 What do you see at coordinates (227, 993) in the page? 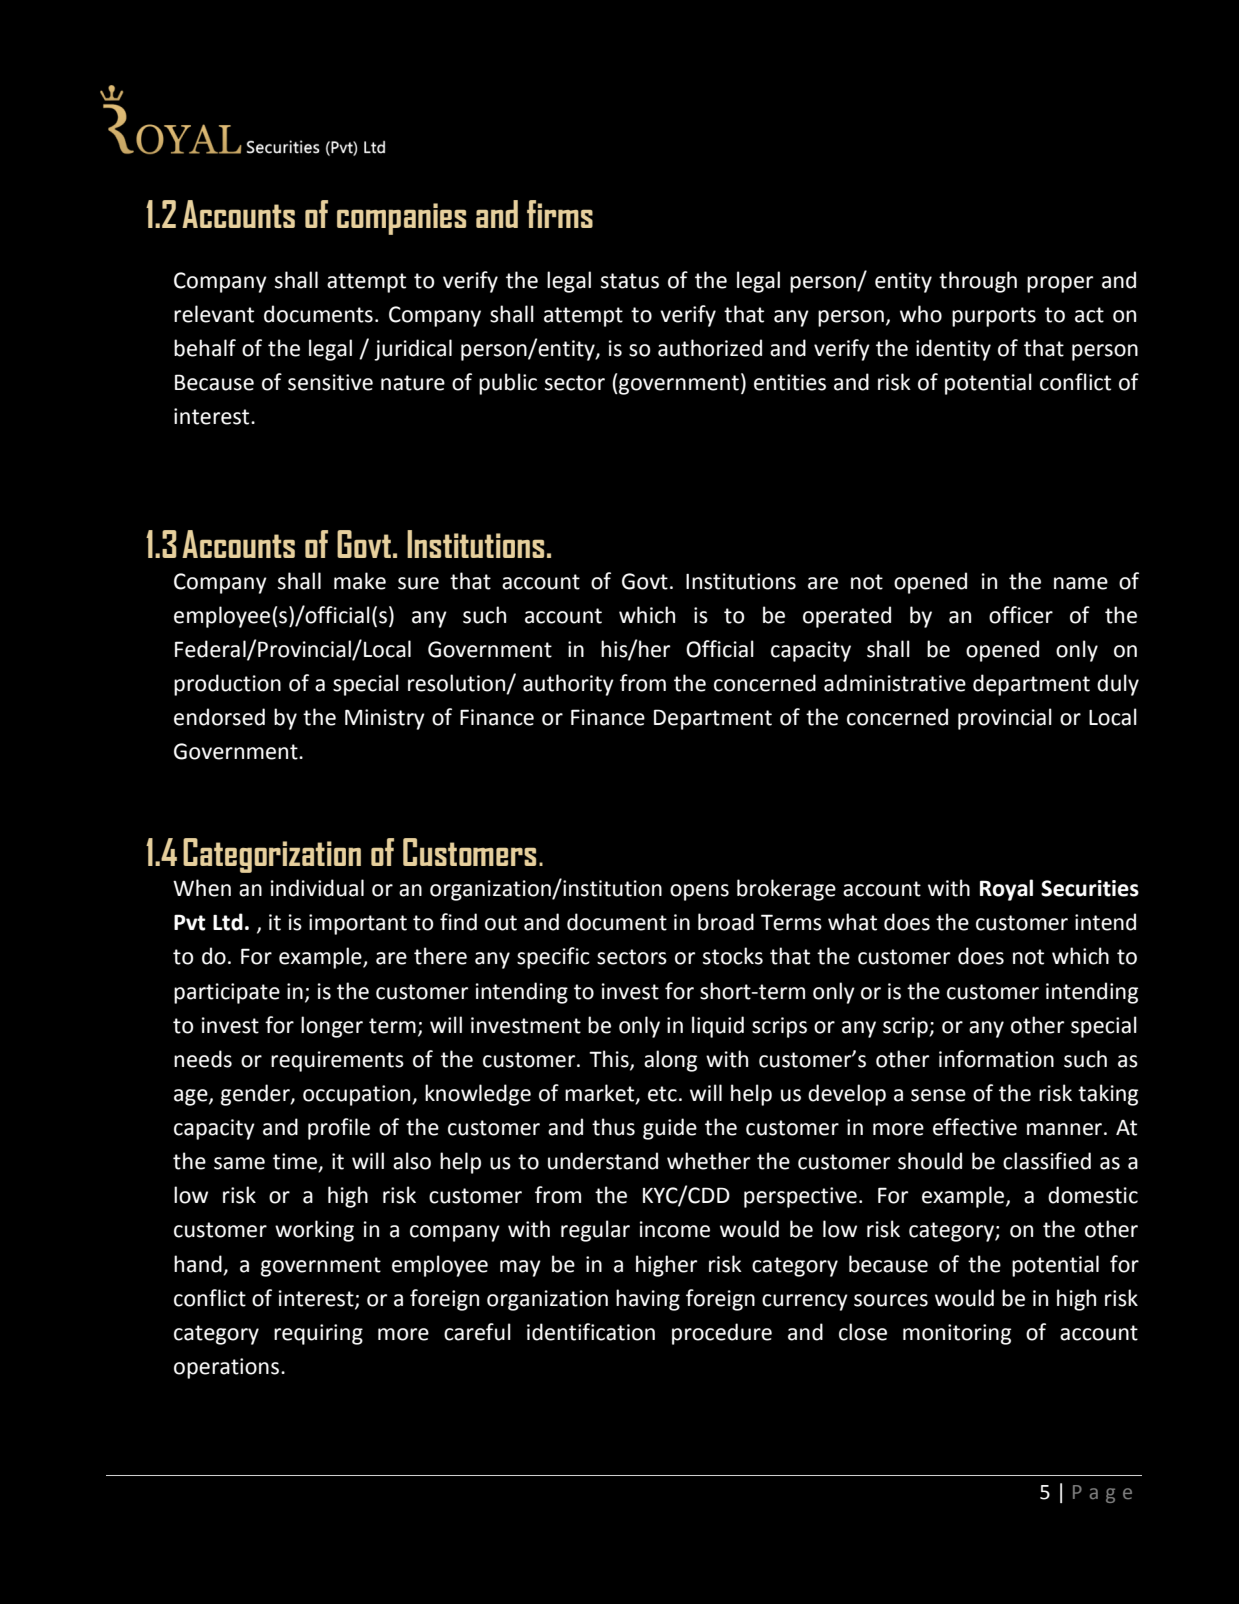
I see `participate` at bounding box center [227, 993].
